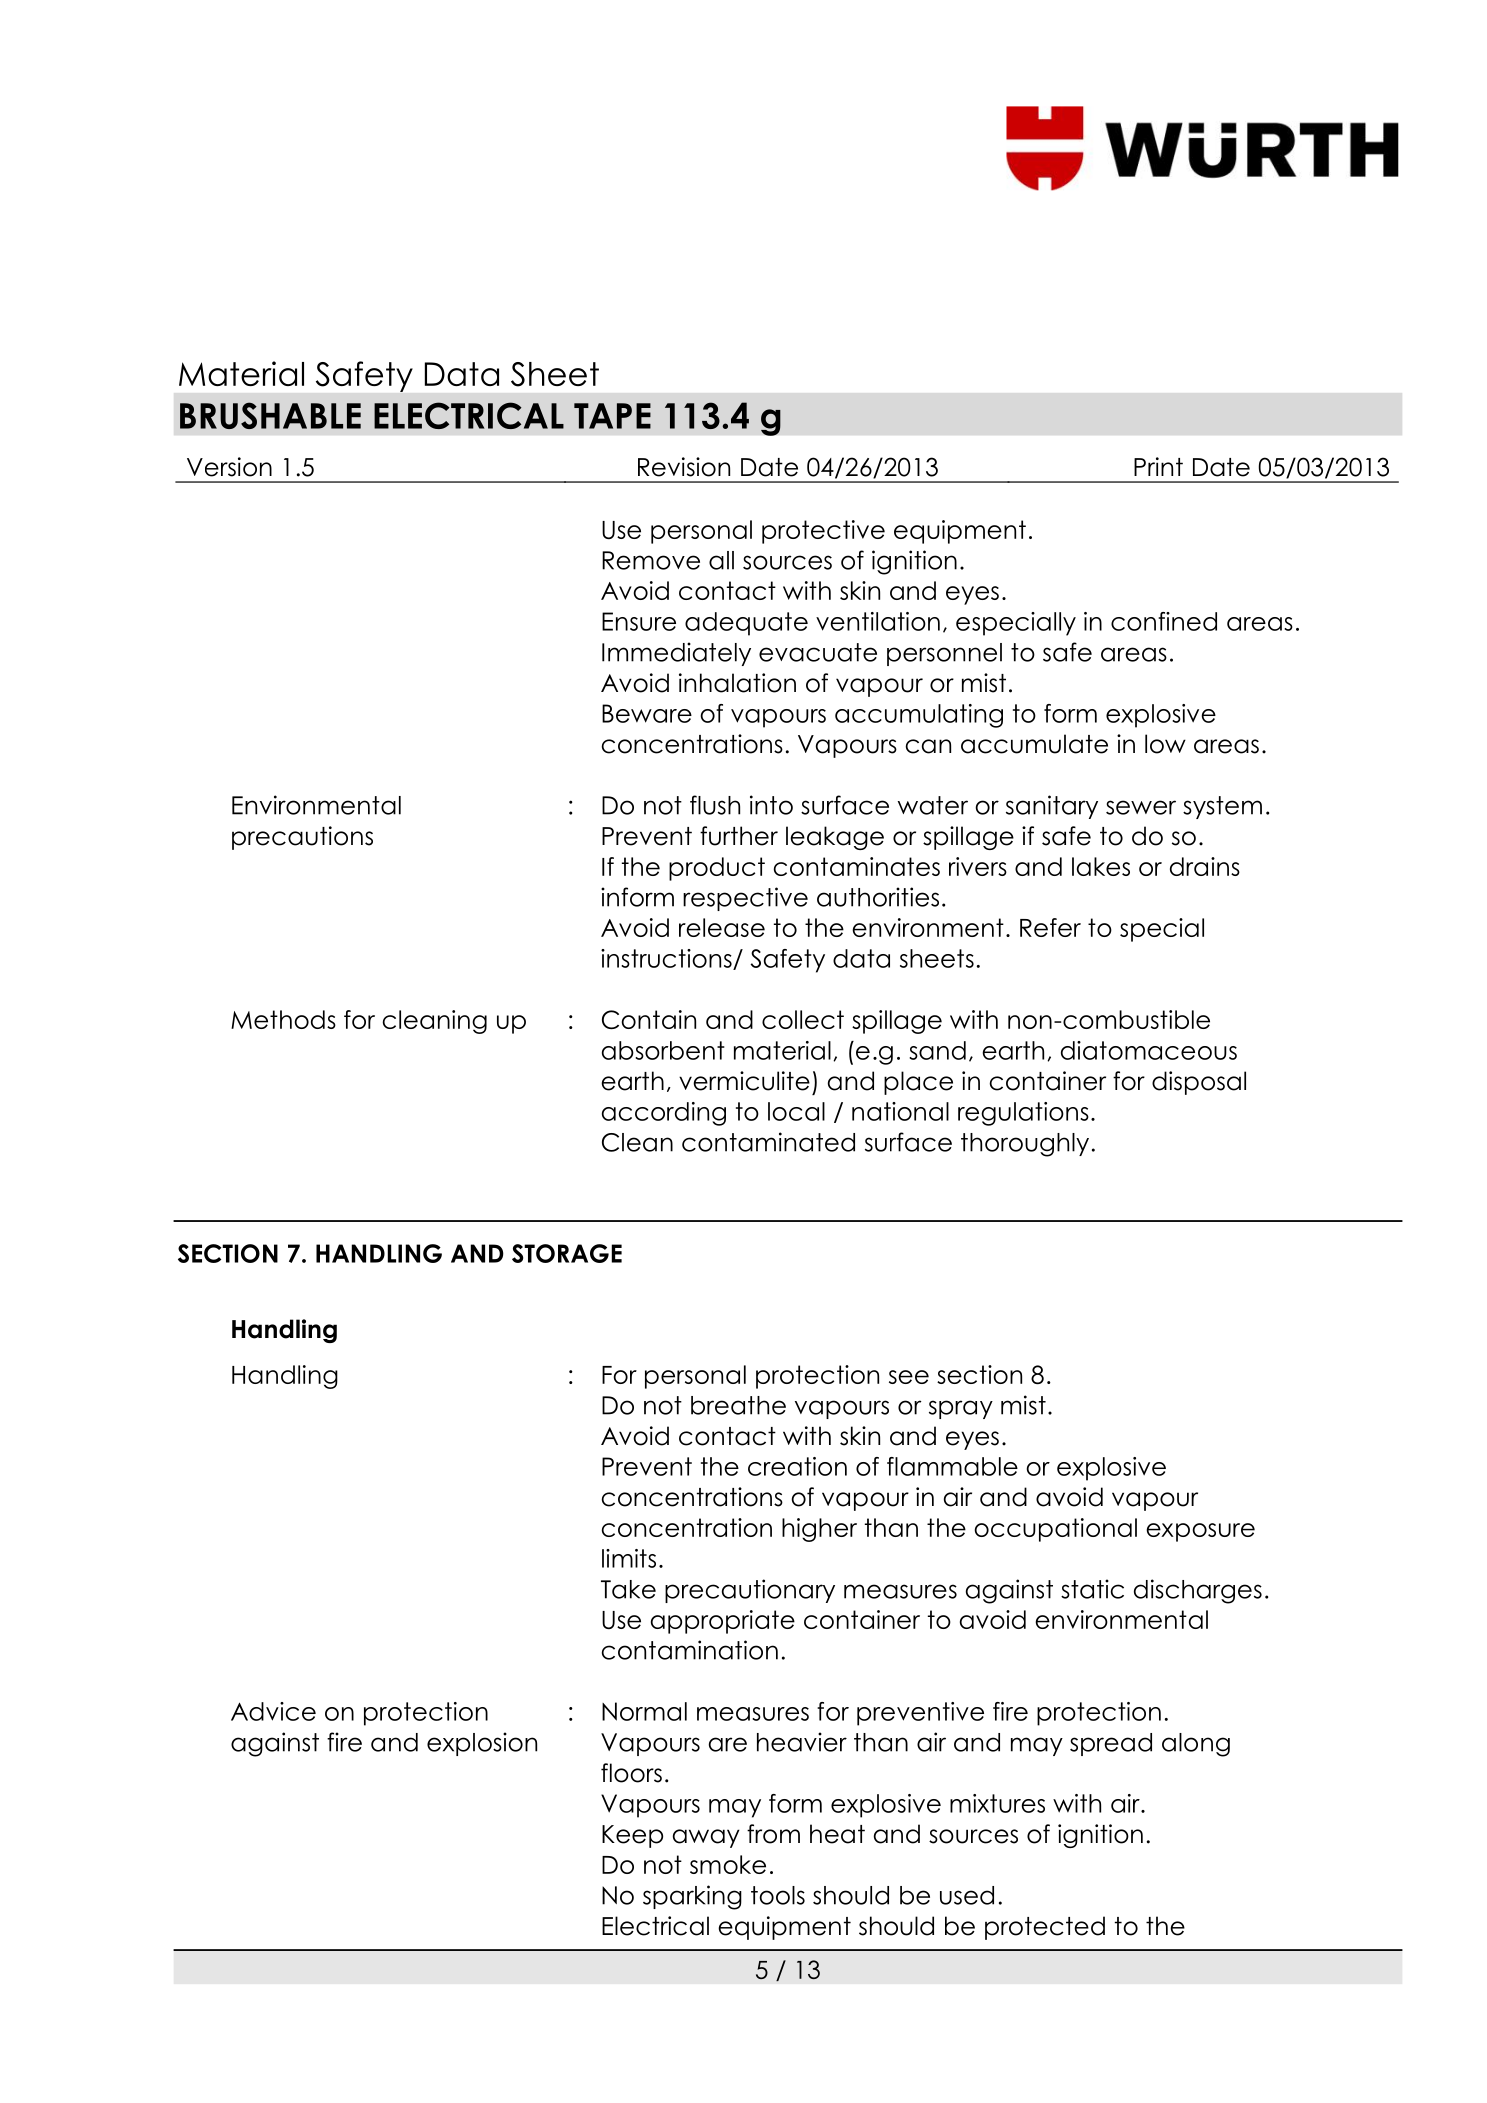 The image size is (1487, 2103). I want to click on explosion, so click(482, 1744).
